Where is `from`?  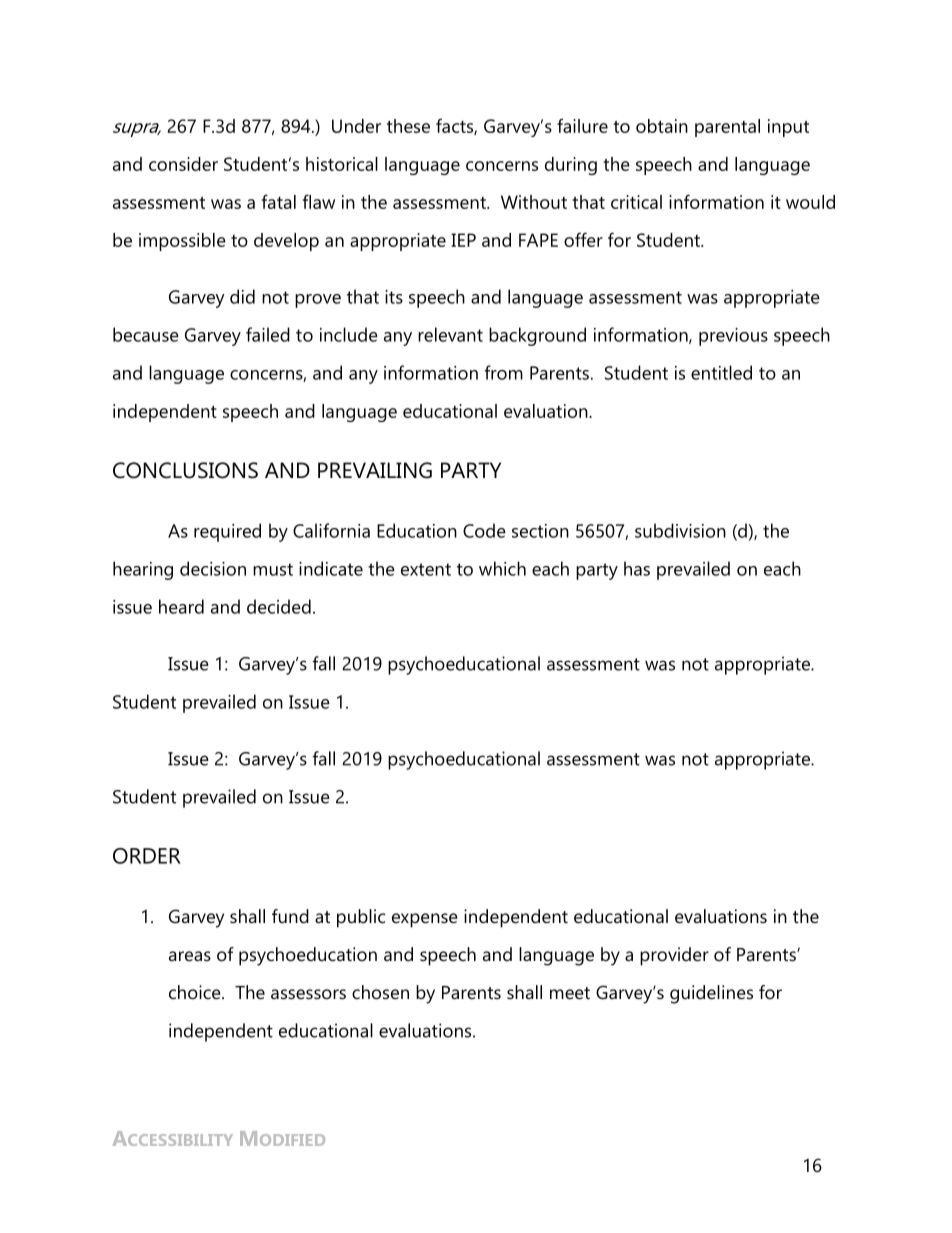 from is located at coordinates (503, 372).
